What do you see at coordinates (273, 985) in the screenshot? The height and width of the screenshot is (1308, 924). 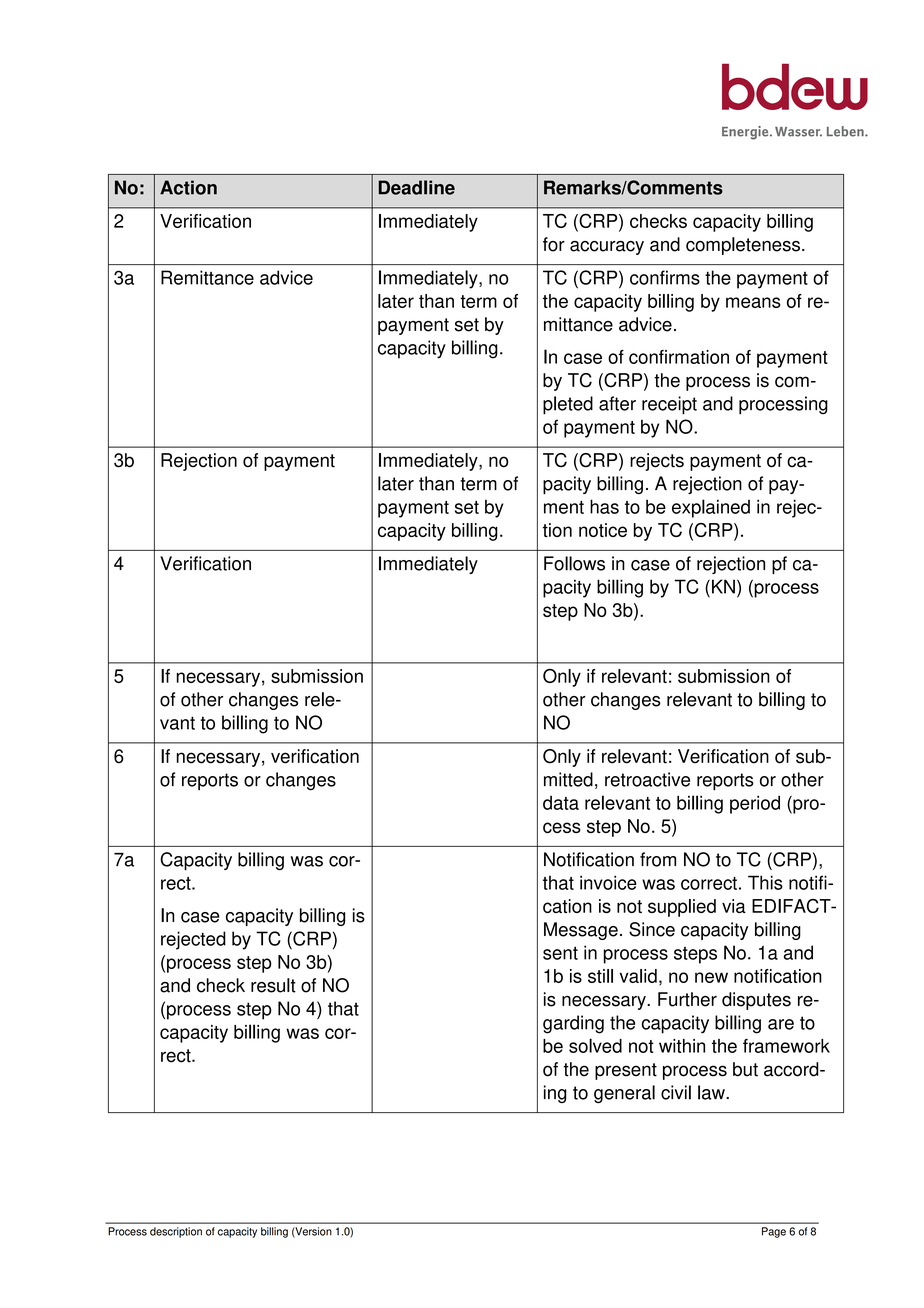 I see `result` at bounding box center [273, 985].
